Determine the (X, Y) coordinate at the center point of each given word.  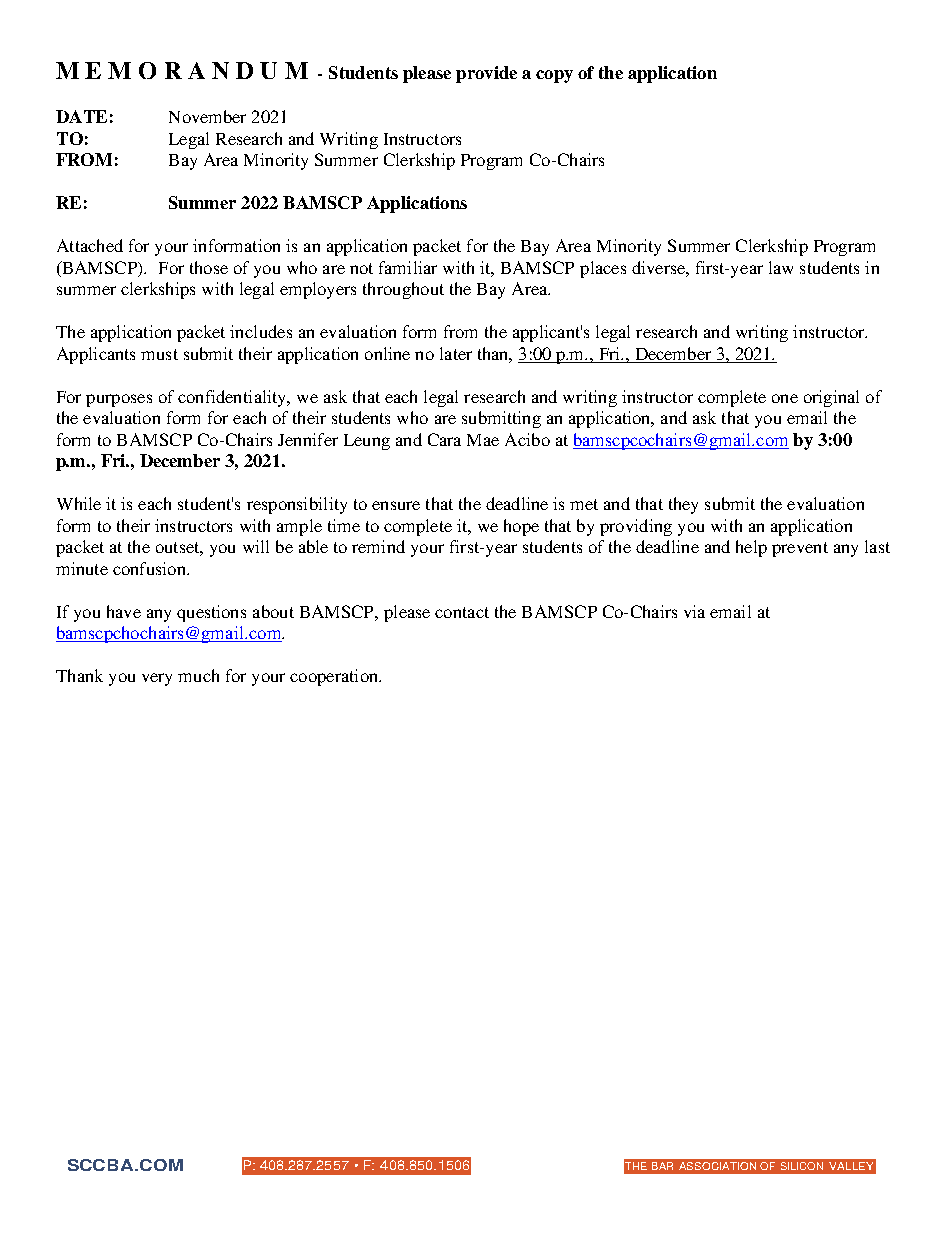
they (683, 505)
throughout (403, 290)
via (694, 611)
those (209, 267)
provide (486, 74)
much (198, 675)
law (781, 267)
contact (462, 612)
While (79, 503)
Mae (483, 440)
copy (554, 76)
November (207, 116)
